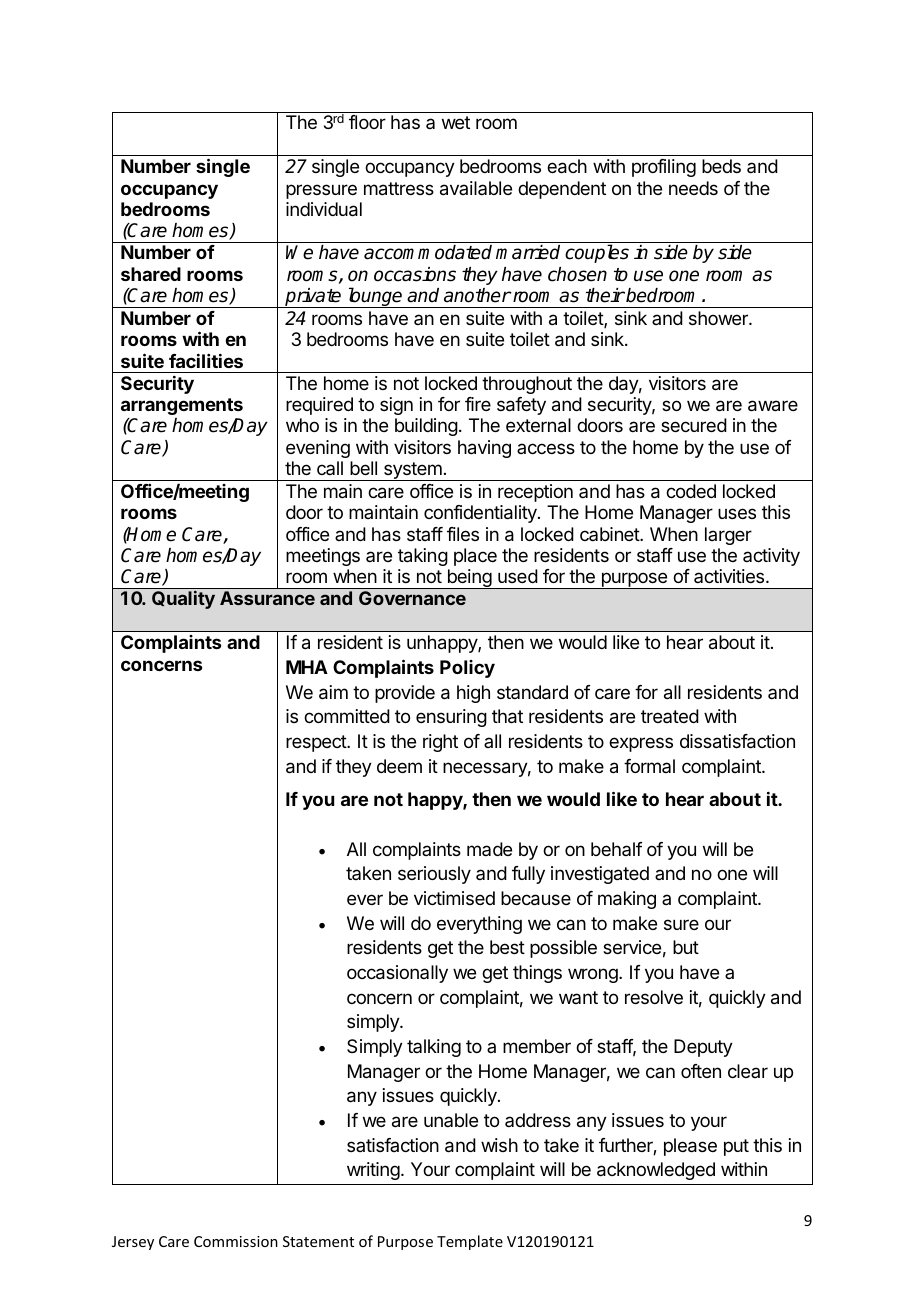  Describe the element at coordinates (324, 209) in the screenshot. I see `individual` at that location.
